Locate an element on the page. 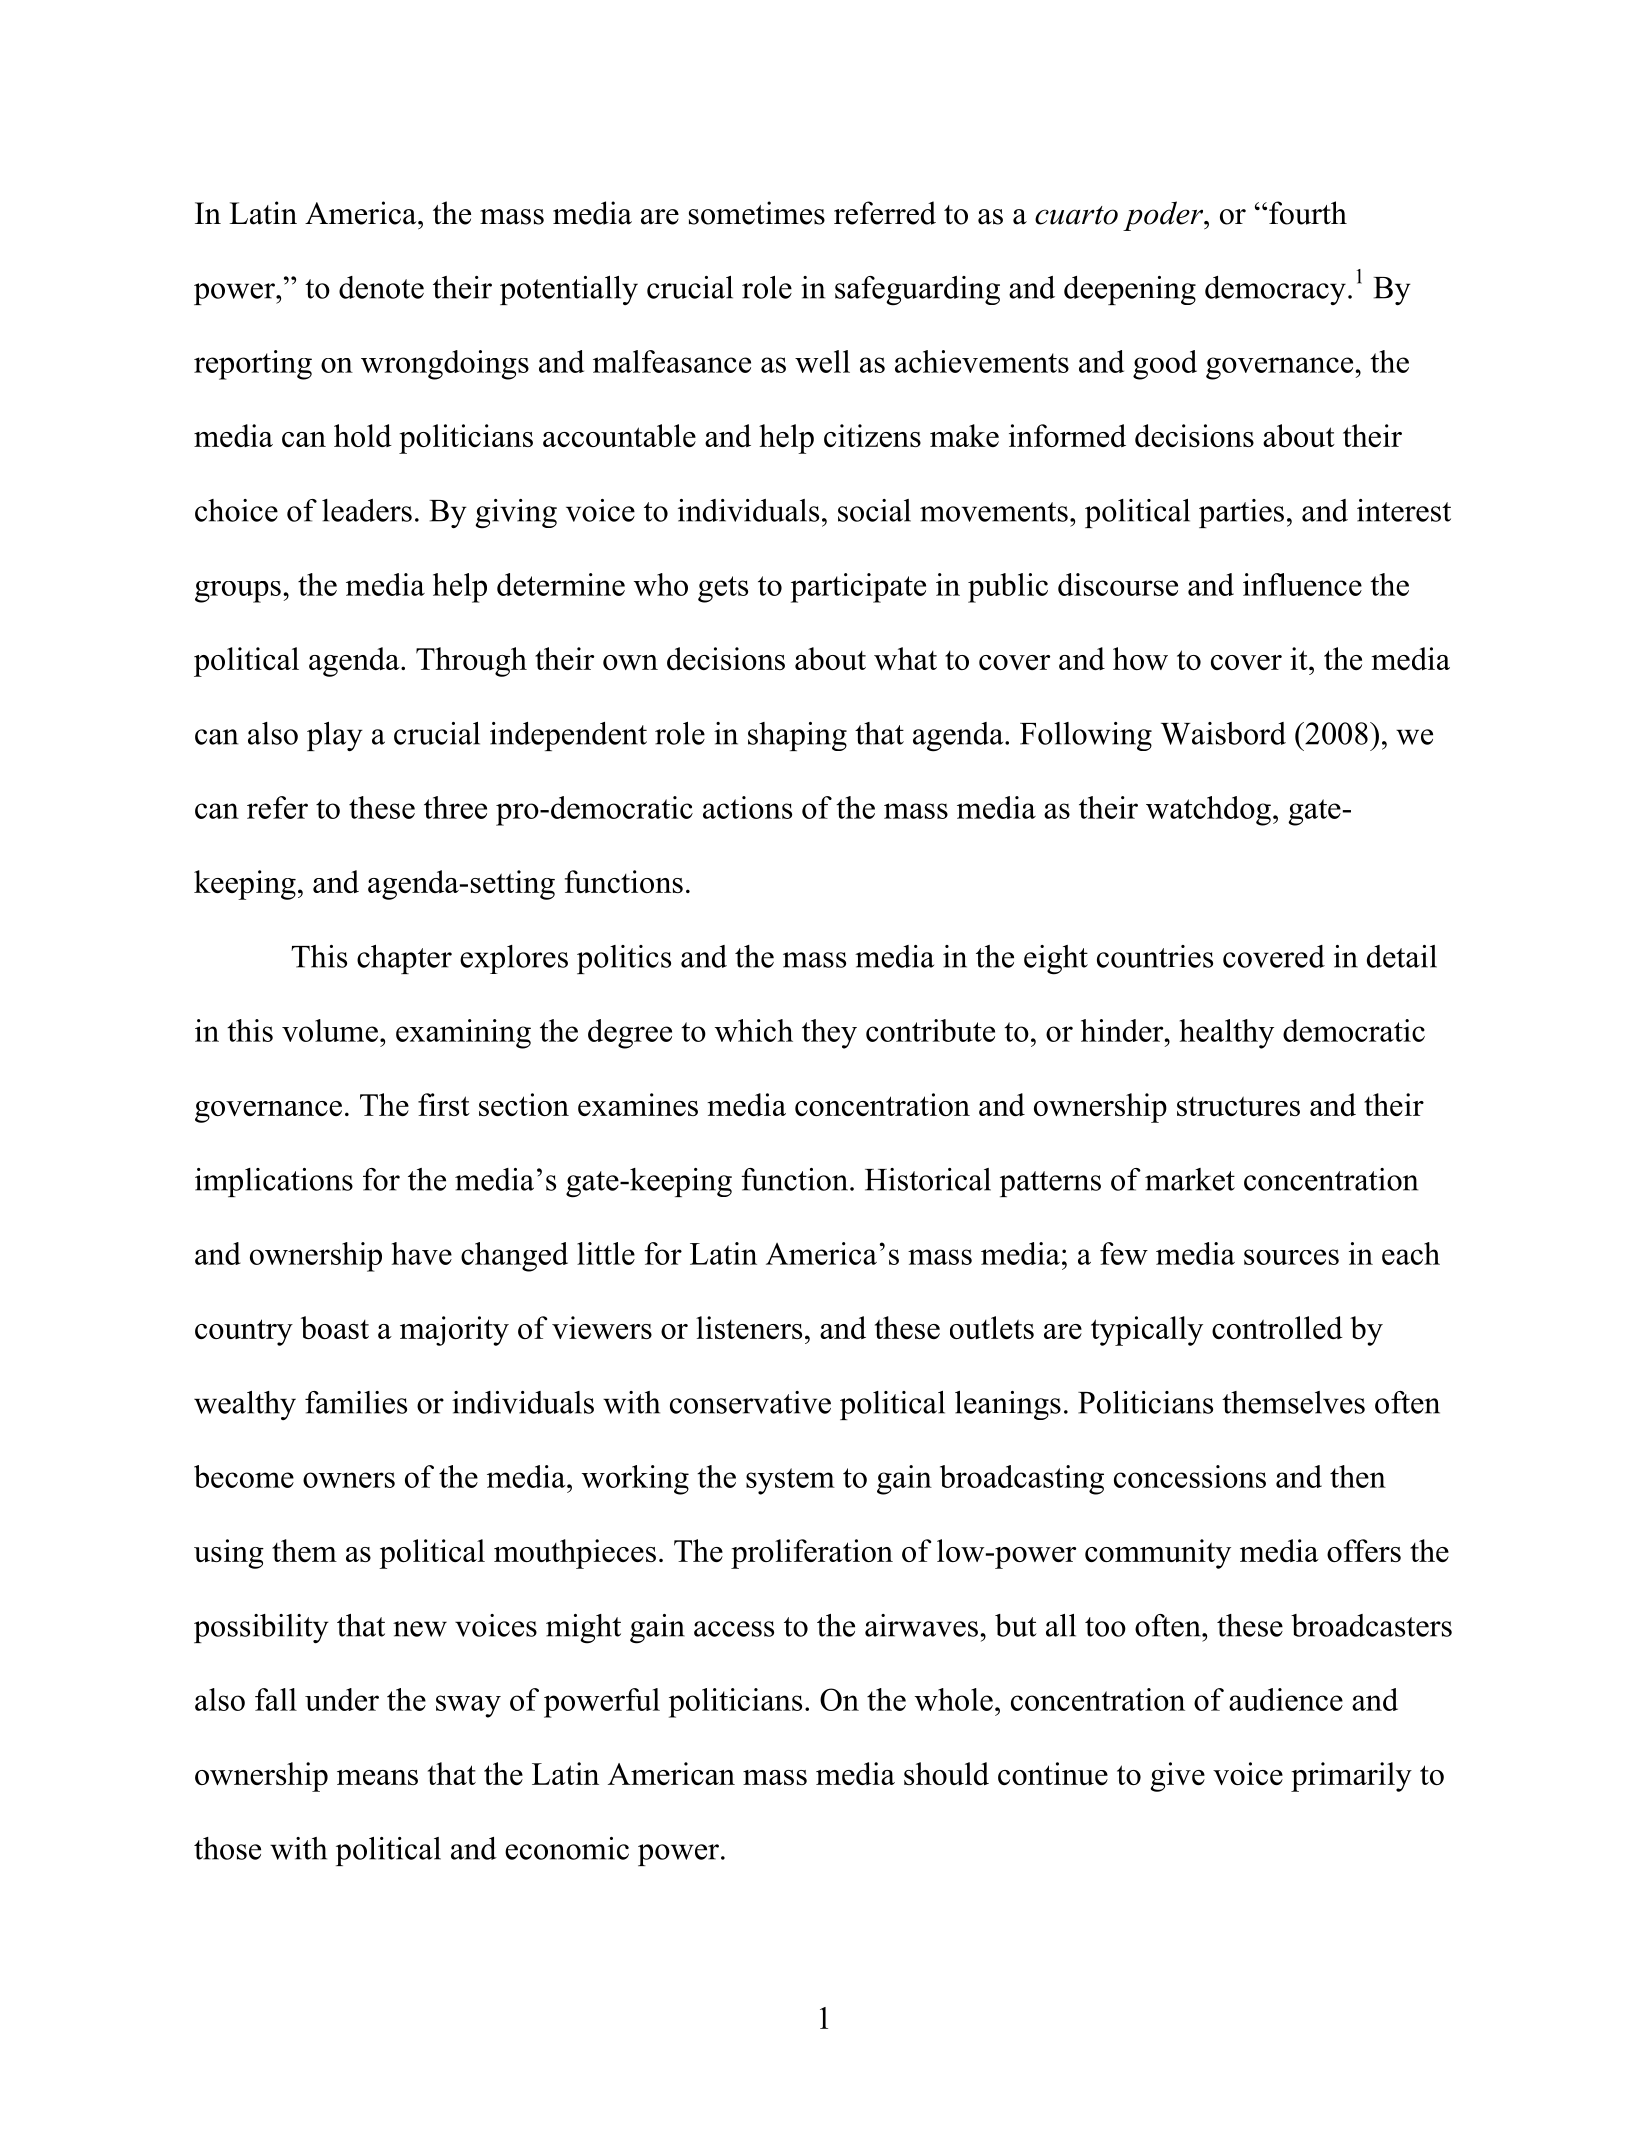  watchdog is located at coordinates (1208, 811).
